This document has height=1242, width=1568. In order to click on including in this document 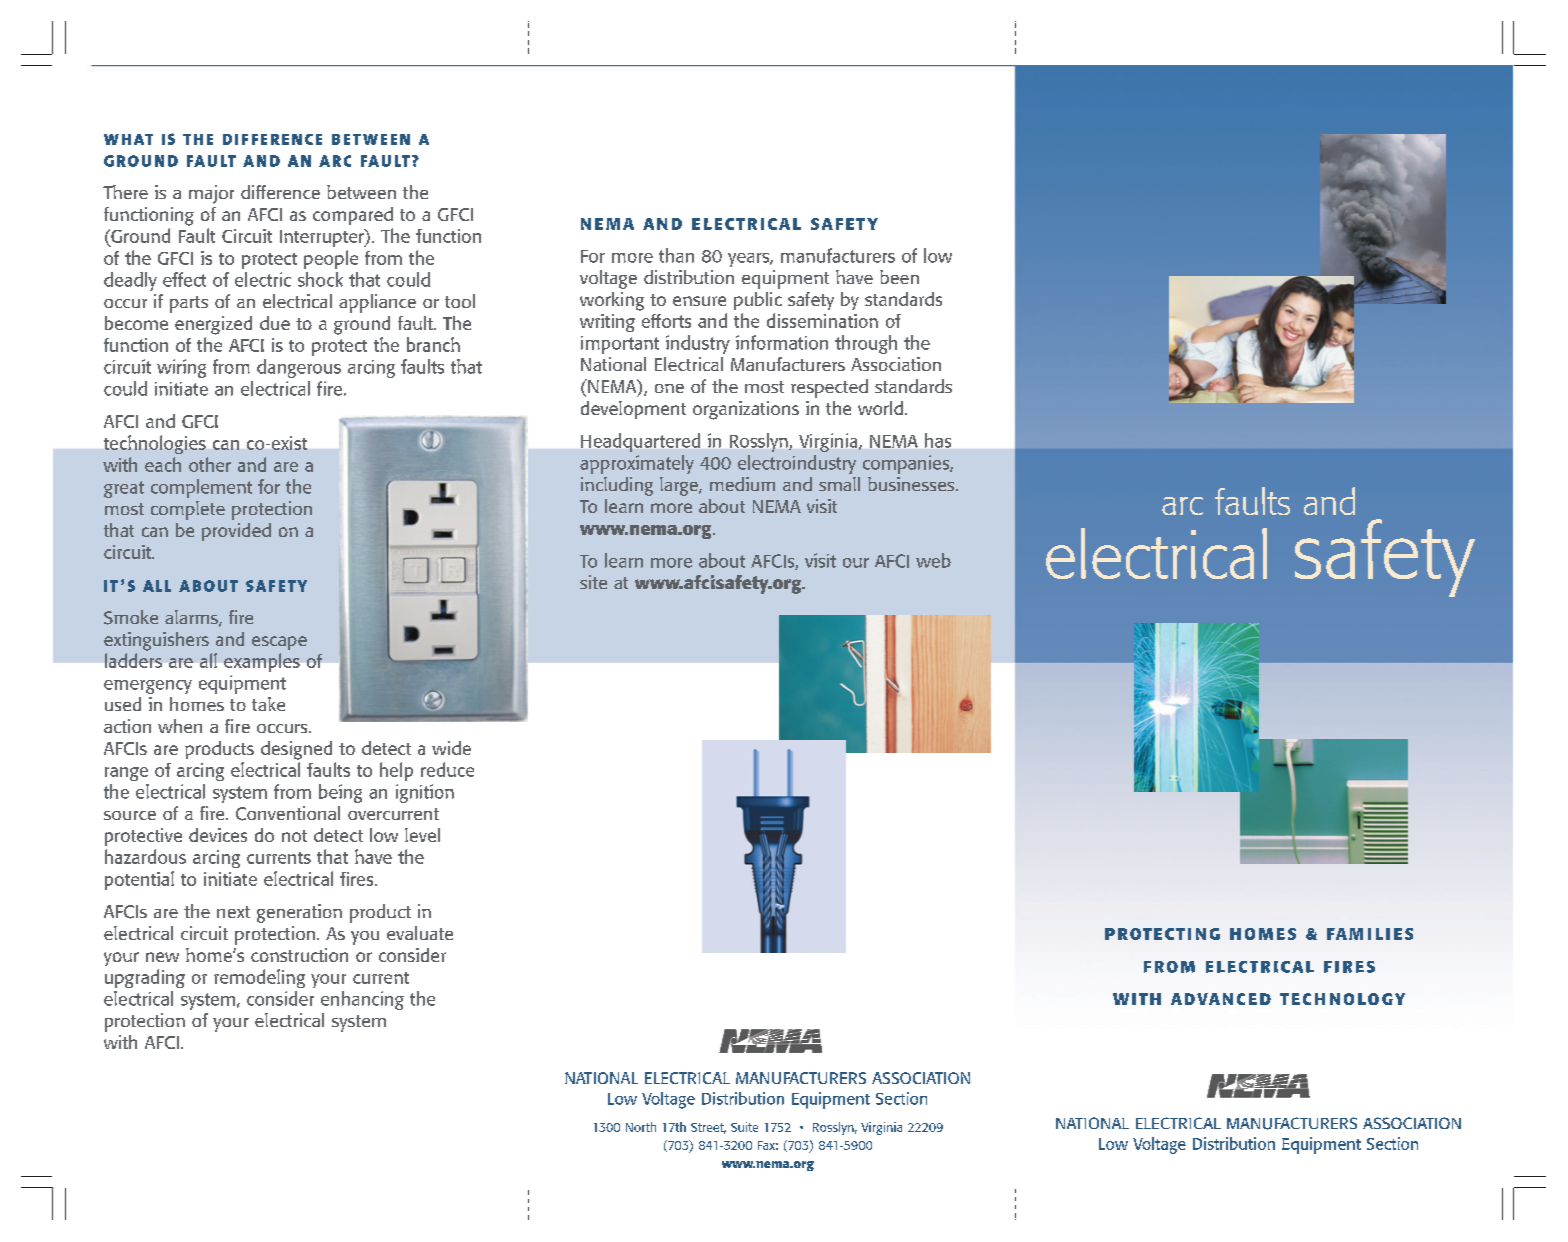, I will do `click(617, 486)`.
